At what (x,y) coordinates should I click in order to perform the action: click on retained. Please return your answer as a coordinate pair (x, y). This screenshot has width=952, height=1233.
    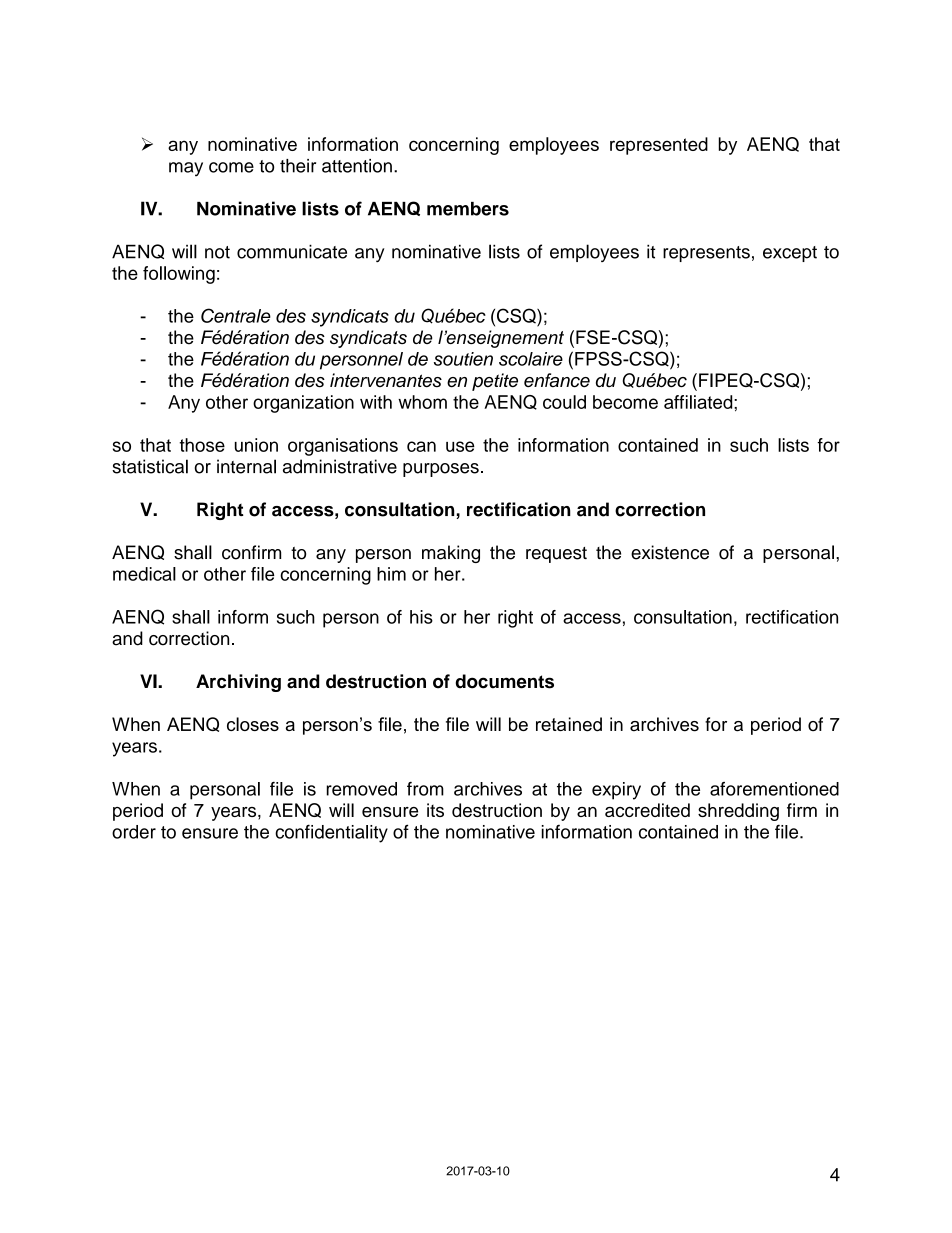
    Looking at the image, I should click on (569, 724).
